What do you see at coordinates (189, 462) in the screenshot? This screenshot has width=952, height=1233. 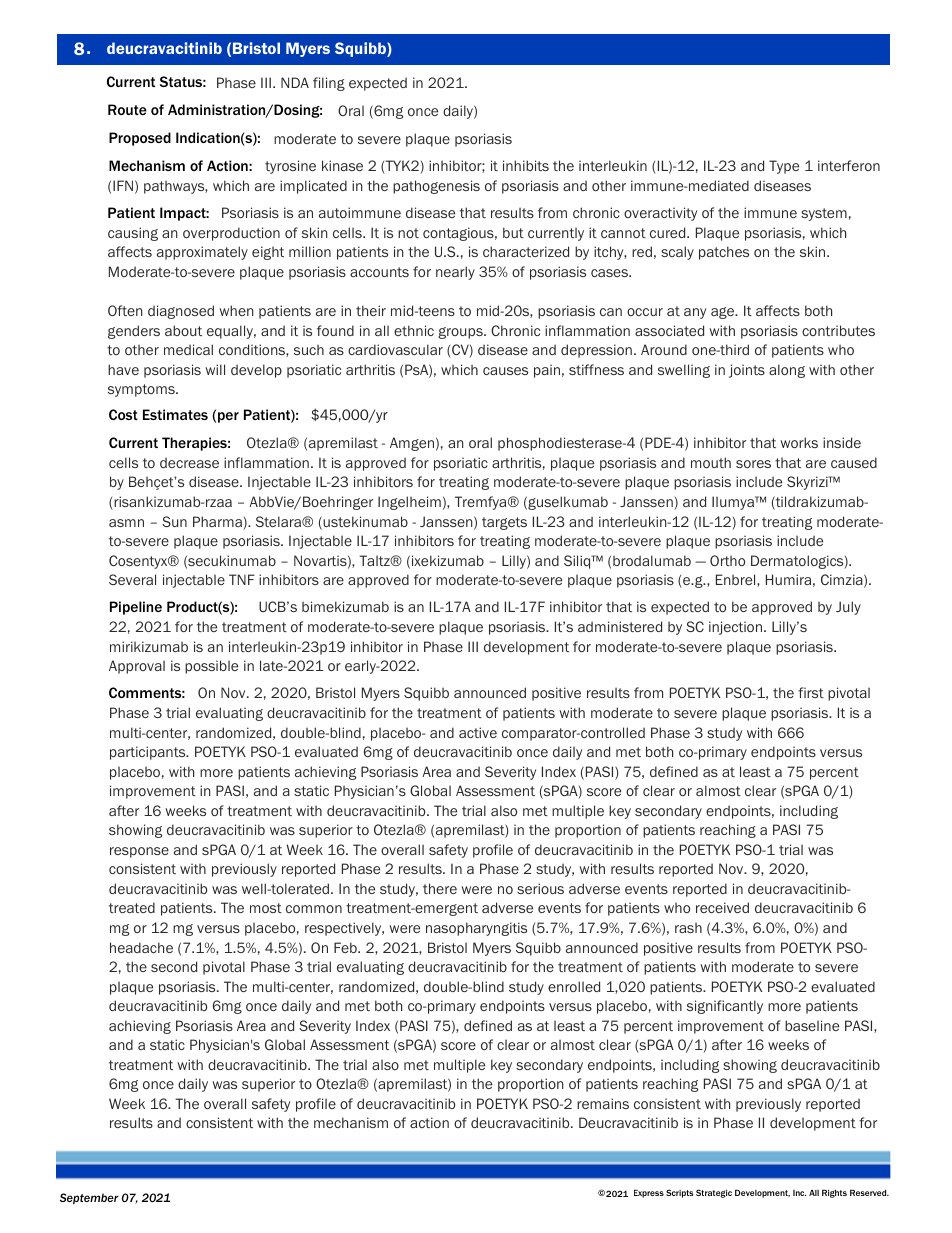 I see `decrease` at bounding box center [189, 462].
